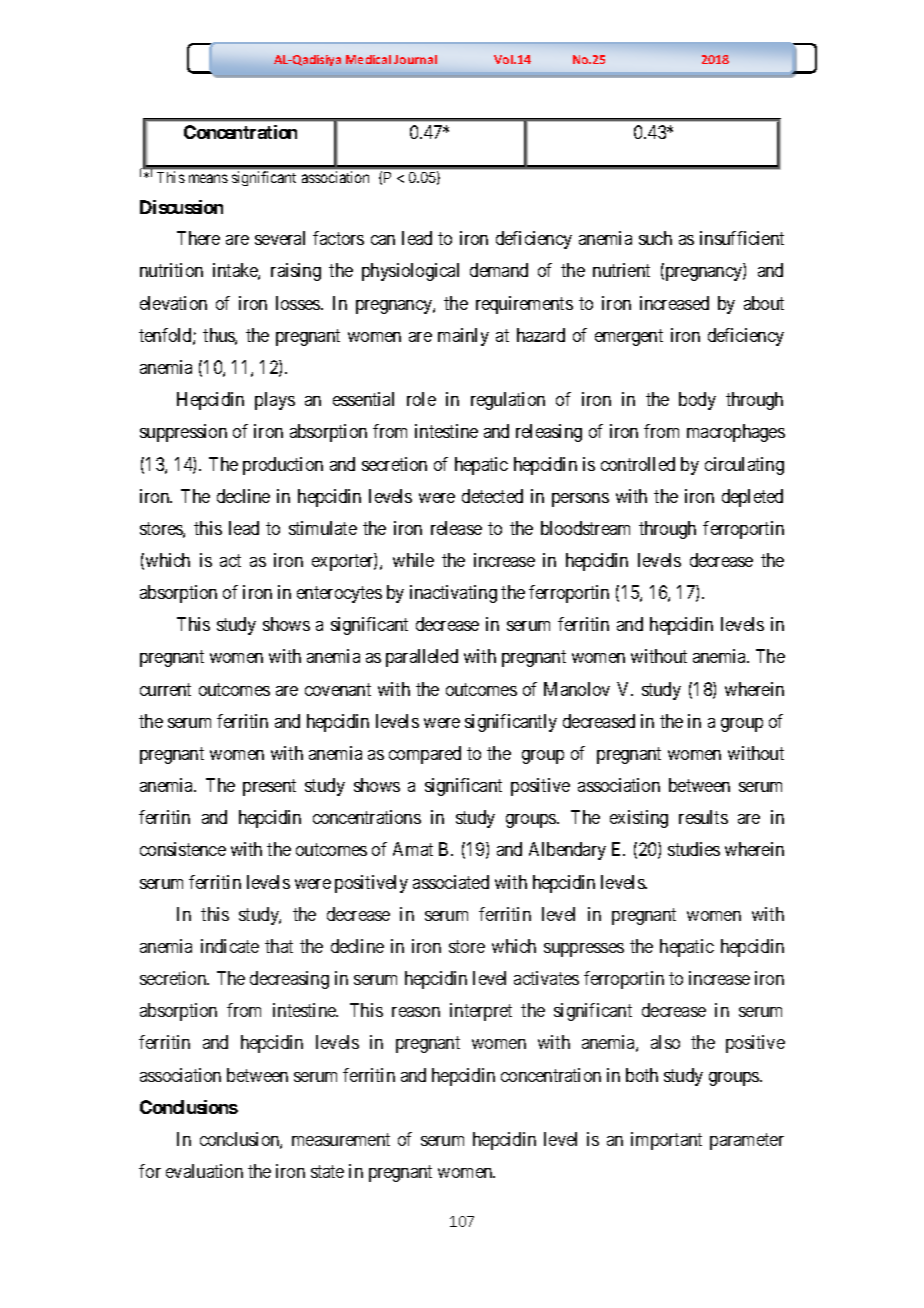 The width and height of the screenshot is (924, 1308). I want to click on Journal, so click(415, 59).
